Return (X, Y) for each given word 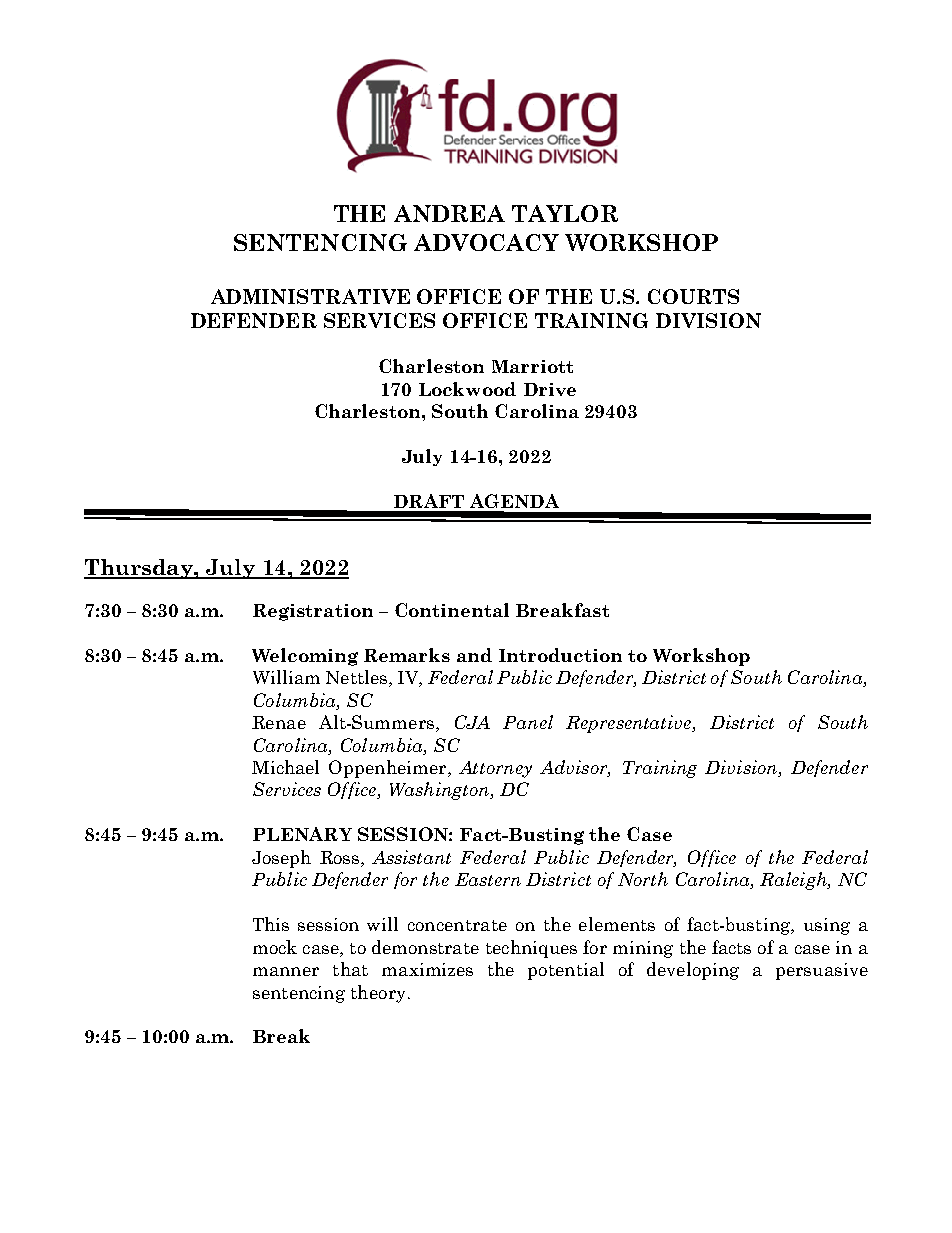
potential (566, 971)
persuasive (822, 971)
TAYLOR (565, 213)
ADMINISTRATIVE (310, 296)
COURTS (693, 296)
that (350, 969)
